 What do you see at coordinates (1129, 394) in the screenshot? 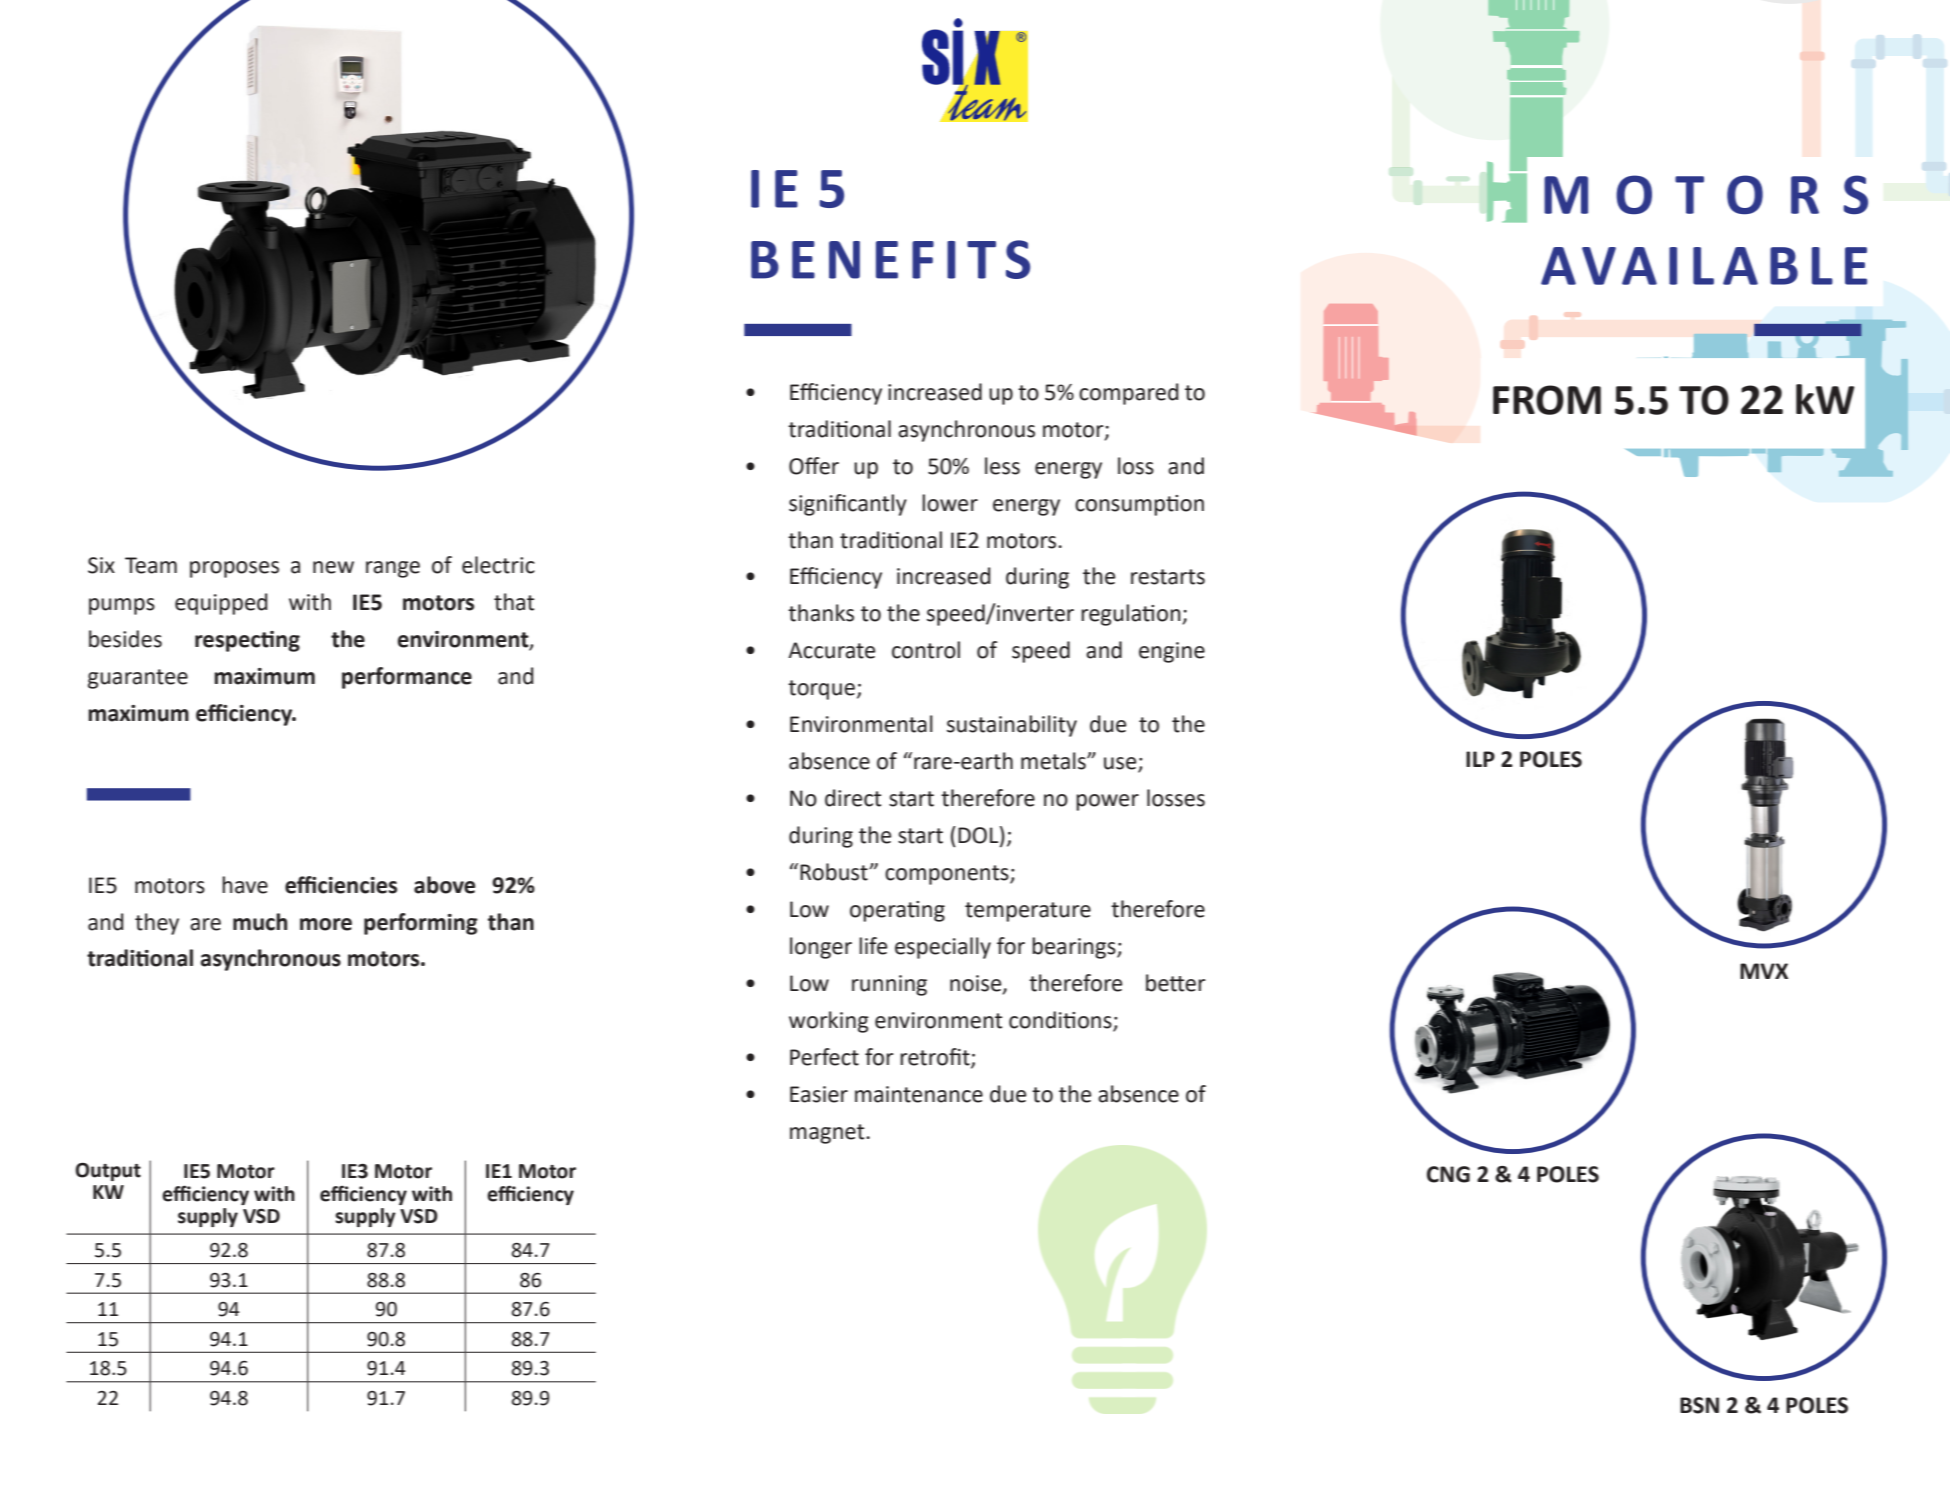
I see `compared` at bounding box center [1129, 394].
